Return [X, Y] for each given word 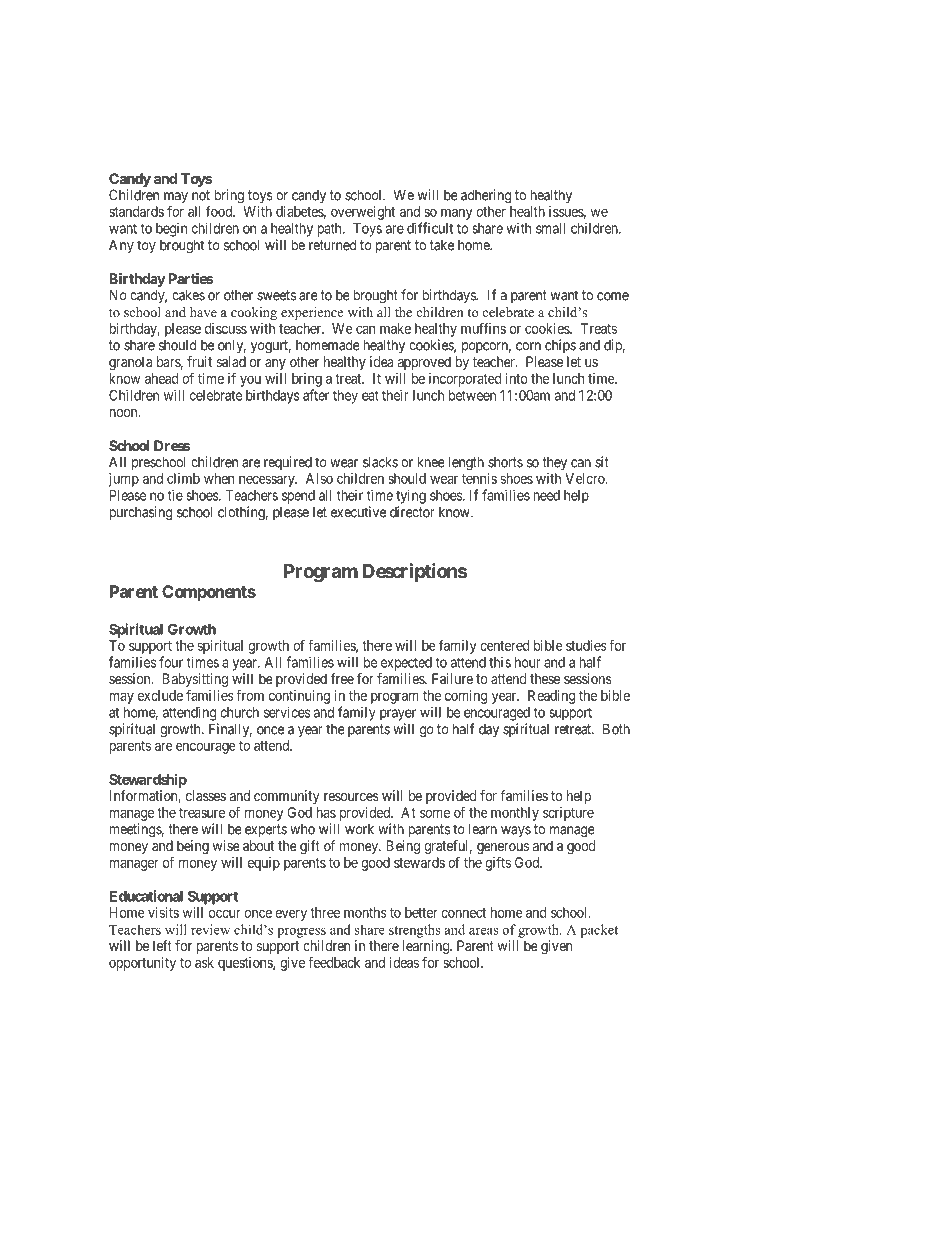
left [162, 945]
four [171, 662]
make [395, 328]
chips [560, 346]
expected [406, 664]
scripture [568, 814]
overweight [363, 213]
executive [358, 512]
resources [351, 797]
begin [171, 230]
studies [586, 645]
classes [206, 795]
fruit [199, 361]
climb [183, 478]
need [546, 495]
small [550, 228]
